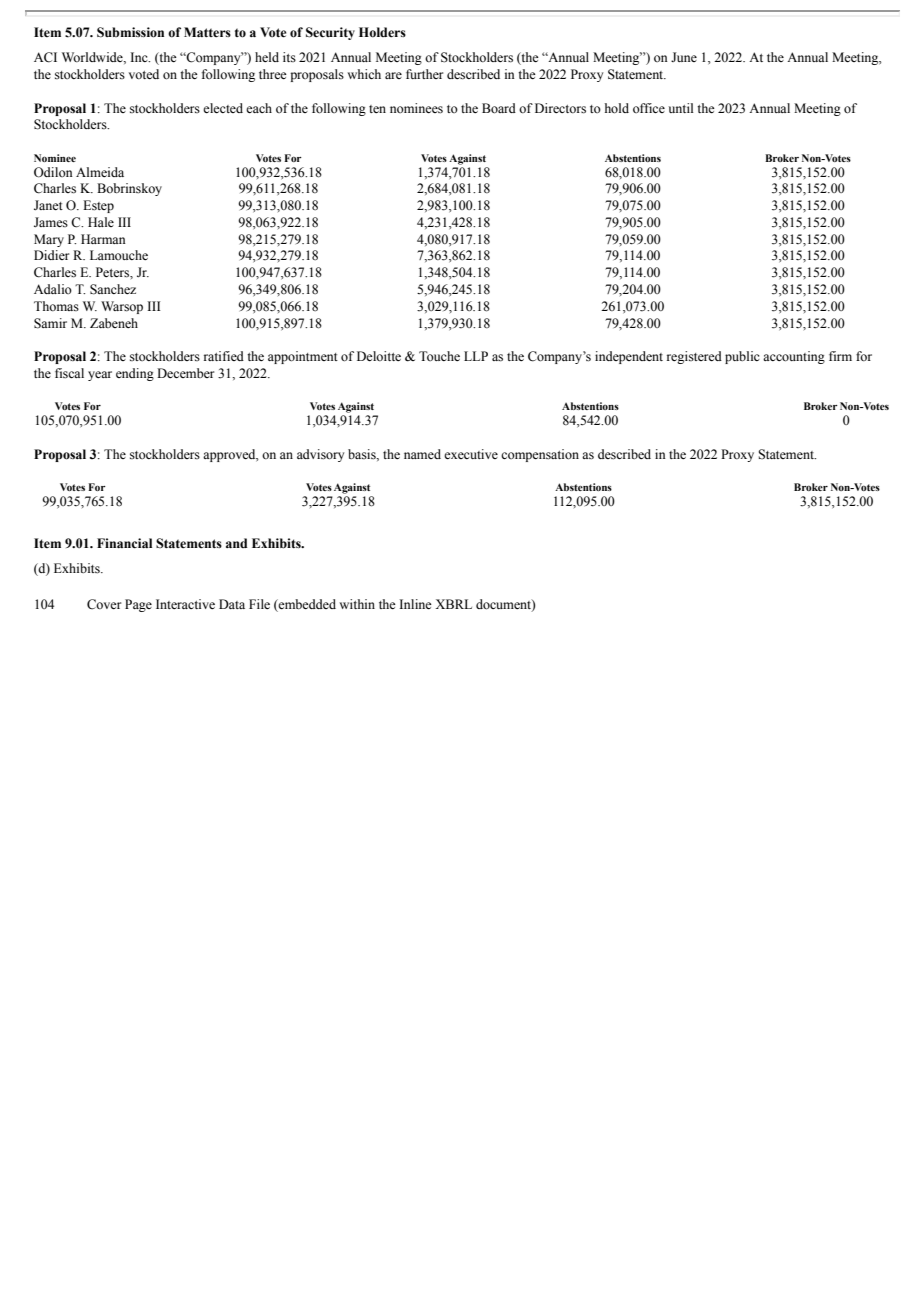  I want to click on public, so click(742, 357).
